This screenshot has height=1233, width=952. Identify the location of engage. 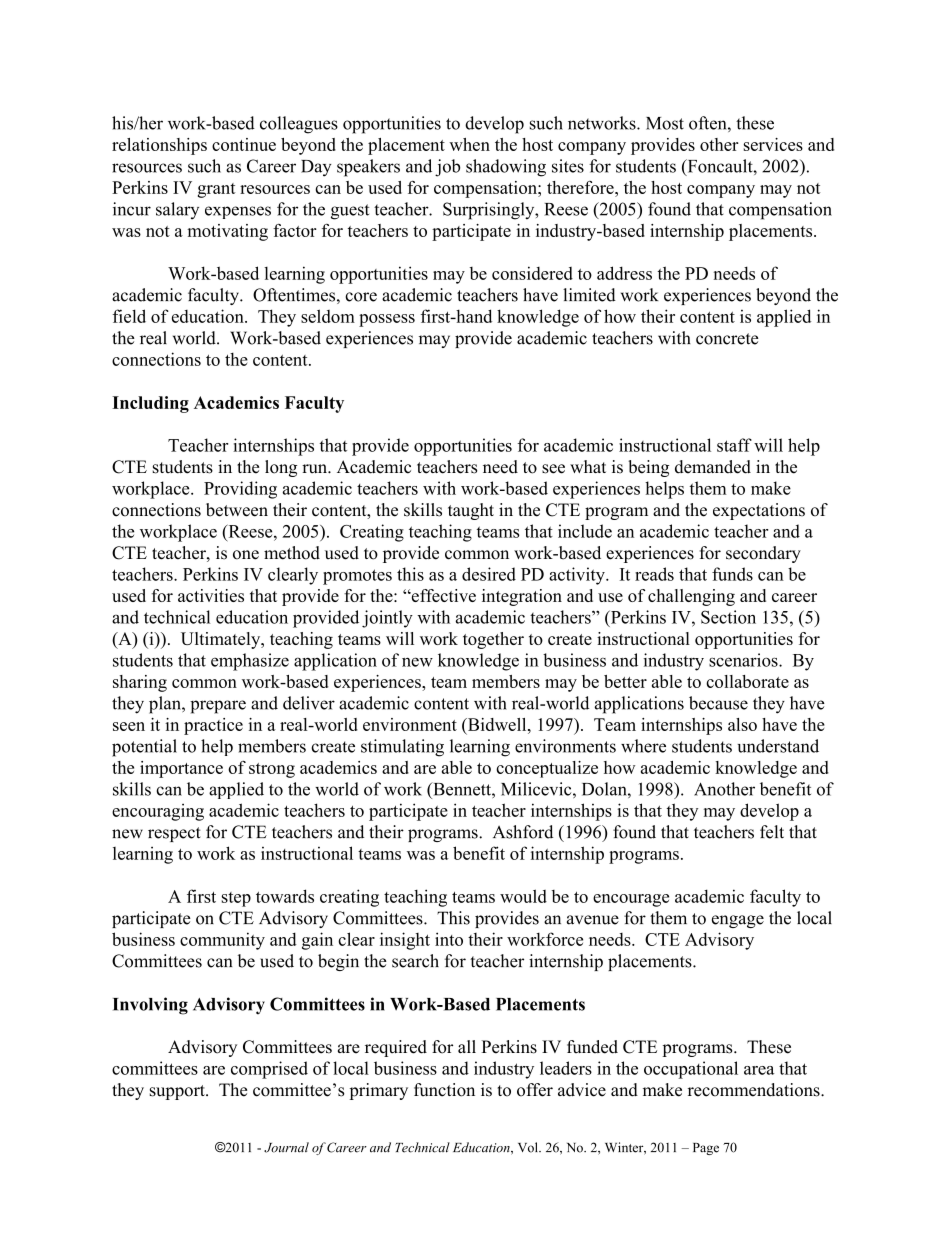
(738, 921).
